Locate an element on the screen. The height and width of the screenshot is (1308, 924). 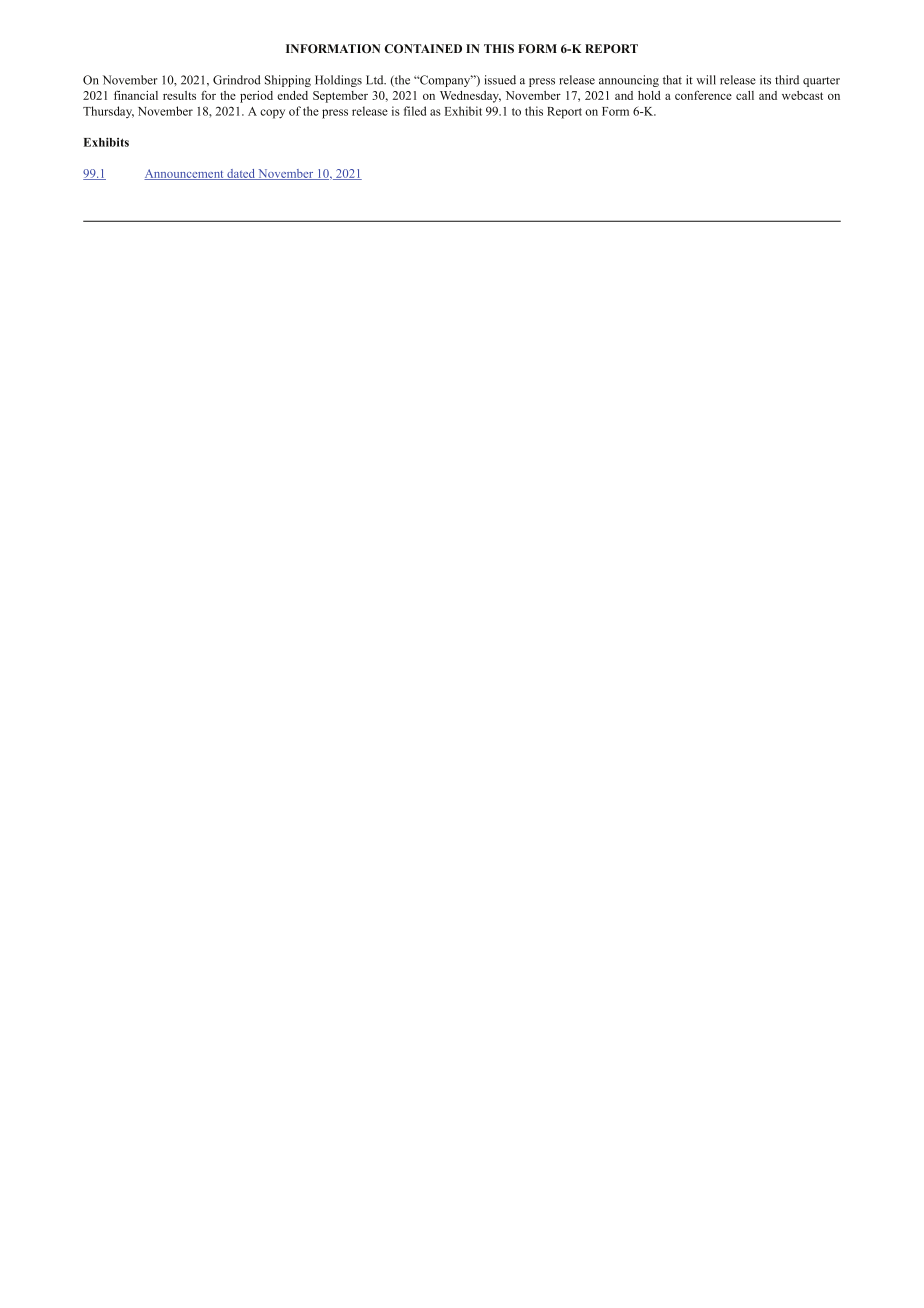
Wednesday is located at coordinates (470, 97).
